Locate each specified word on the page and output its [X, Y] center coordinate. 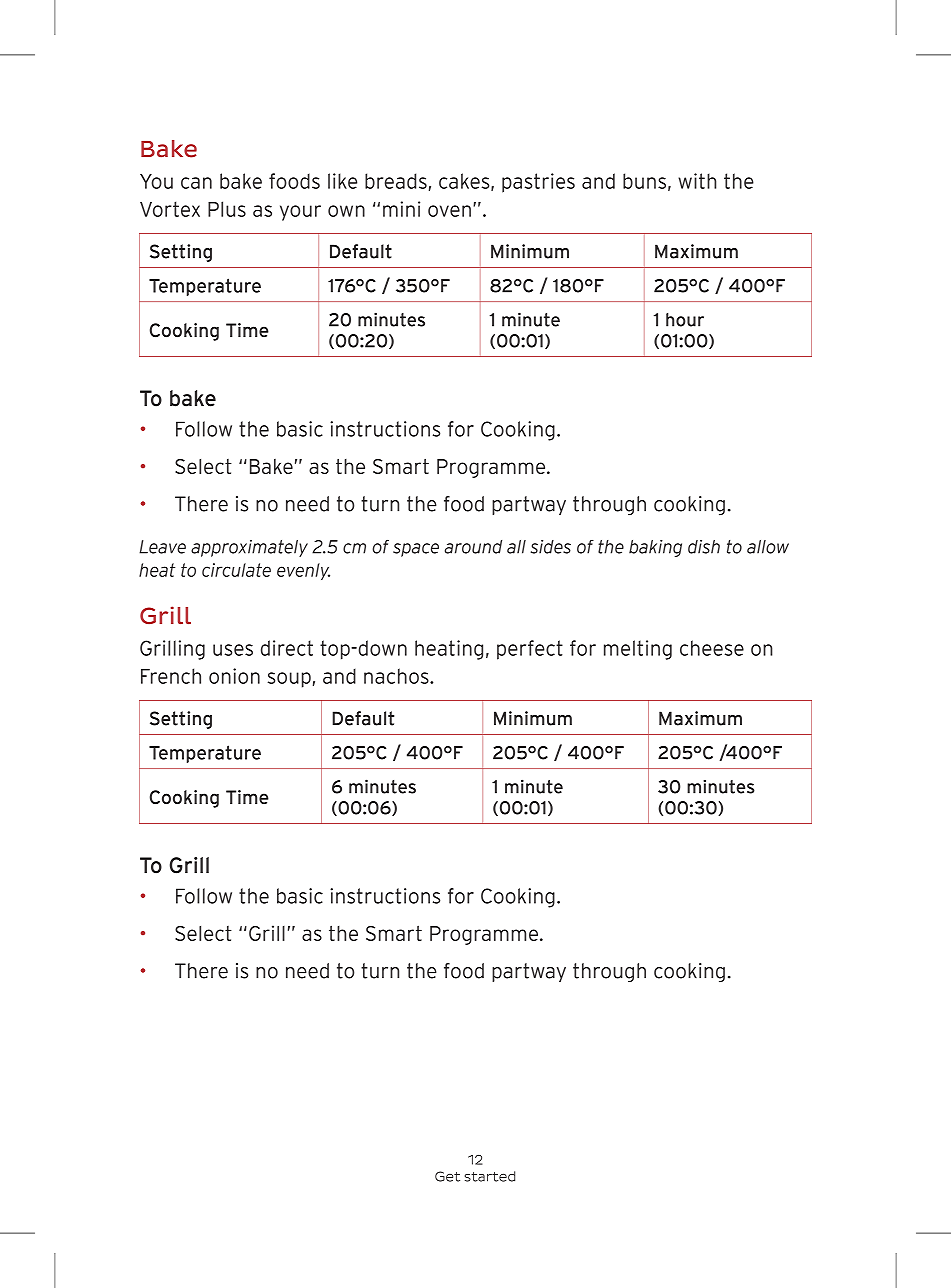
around [473, 547]
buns [644, 181]
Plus [227, 209]
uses [233, 650]
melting [638, 650]
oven [449, 211]
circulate [236, 570]
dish [704, 547]
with [697, 181]
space [416, 550]
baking [655, 548]
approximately [249, 548]
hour [685, 320]
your [300, 213]
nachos [397, 676]
